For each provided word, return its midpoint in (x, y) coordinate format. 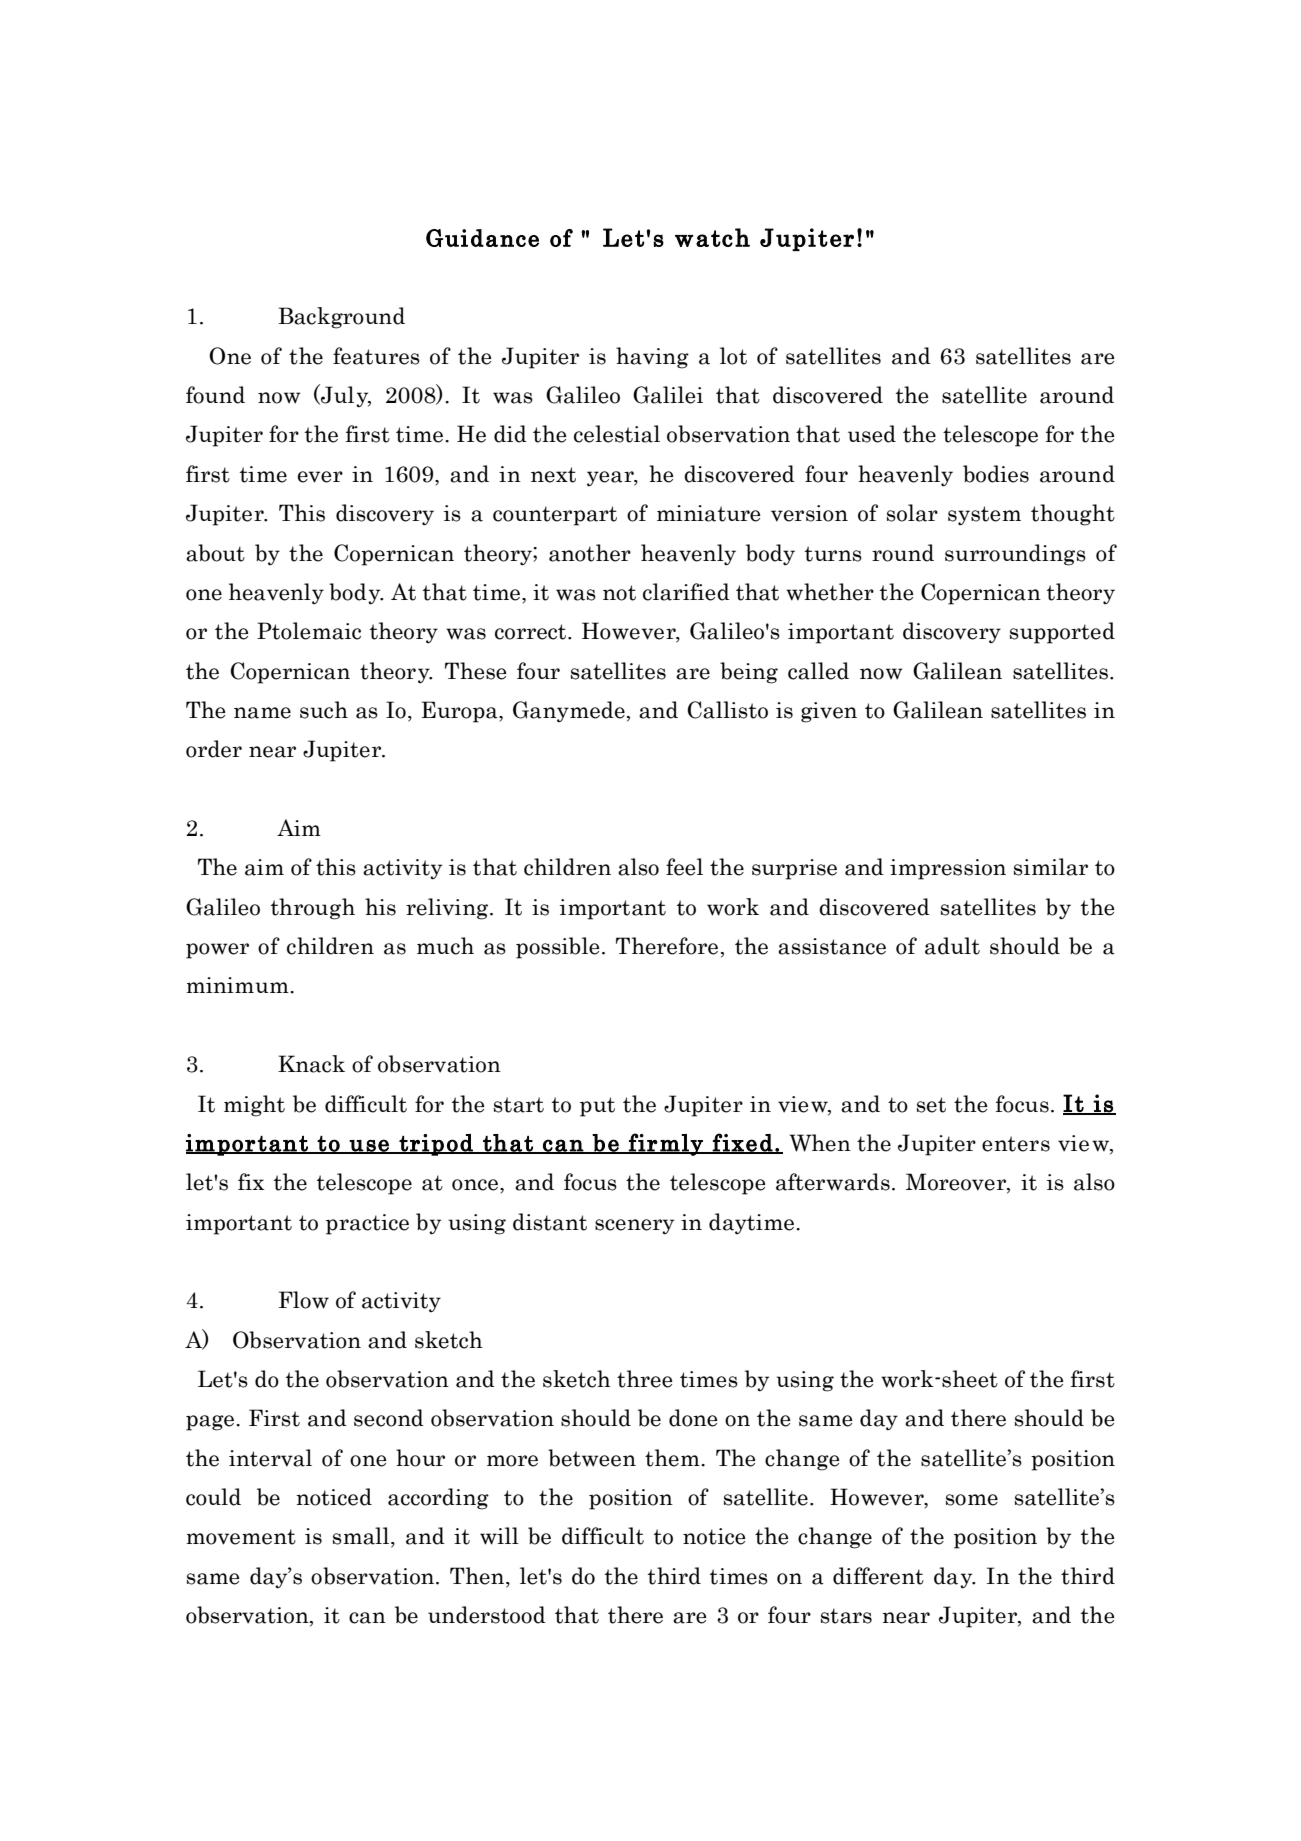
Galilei (668, 395)
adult (952, 946)
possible (557, 948)
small (362, 1537)
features (376, 356)
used (872, 434)
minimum (238, 985)
